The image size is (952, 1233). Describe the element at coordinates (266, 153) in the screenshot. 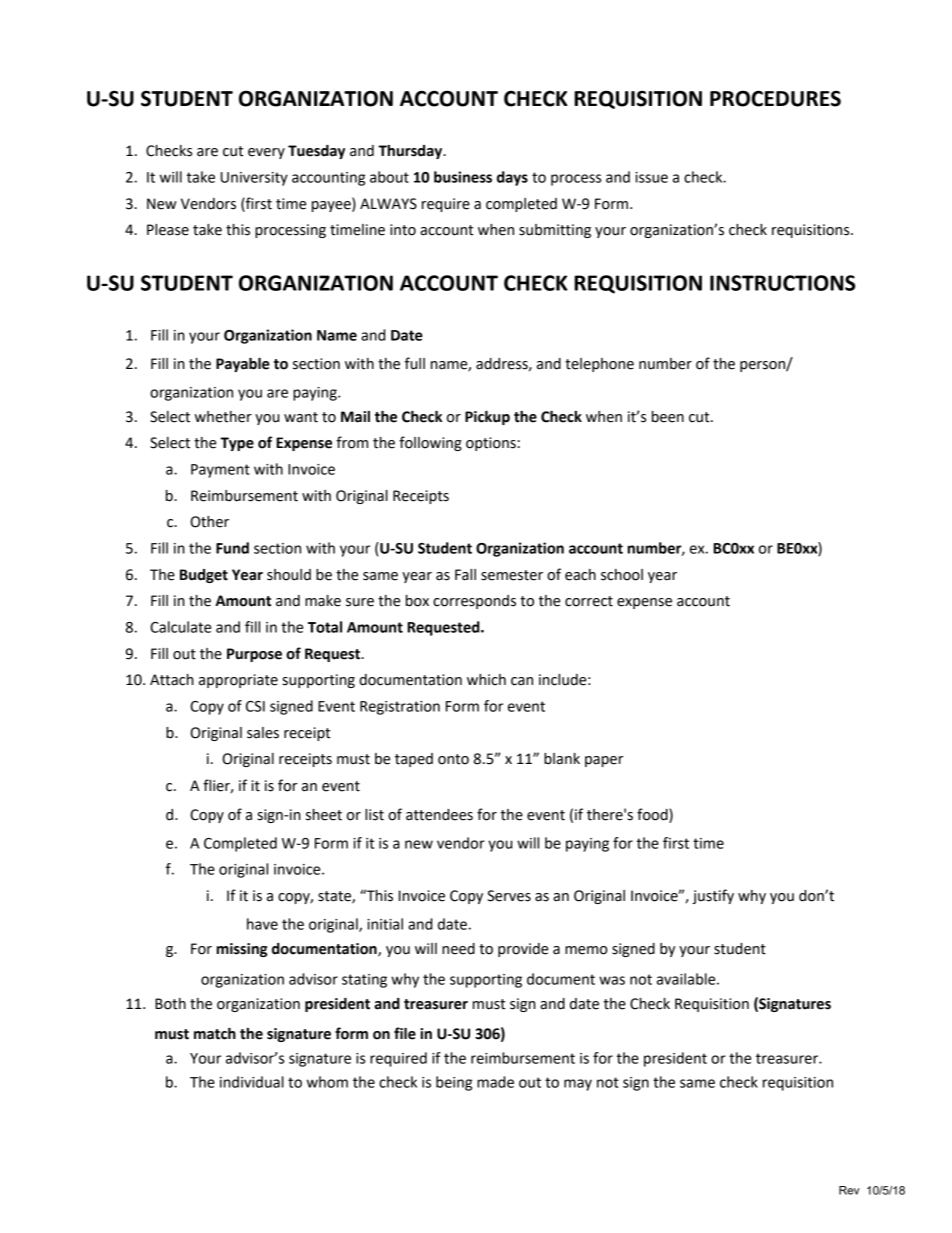

I see `every` at that location.
